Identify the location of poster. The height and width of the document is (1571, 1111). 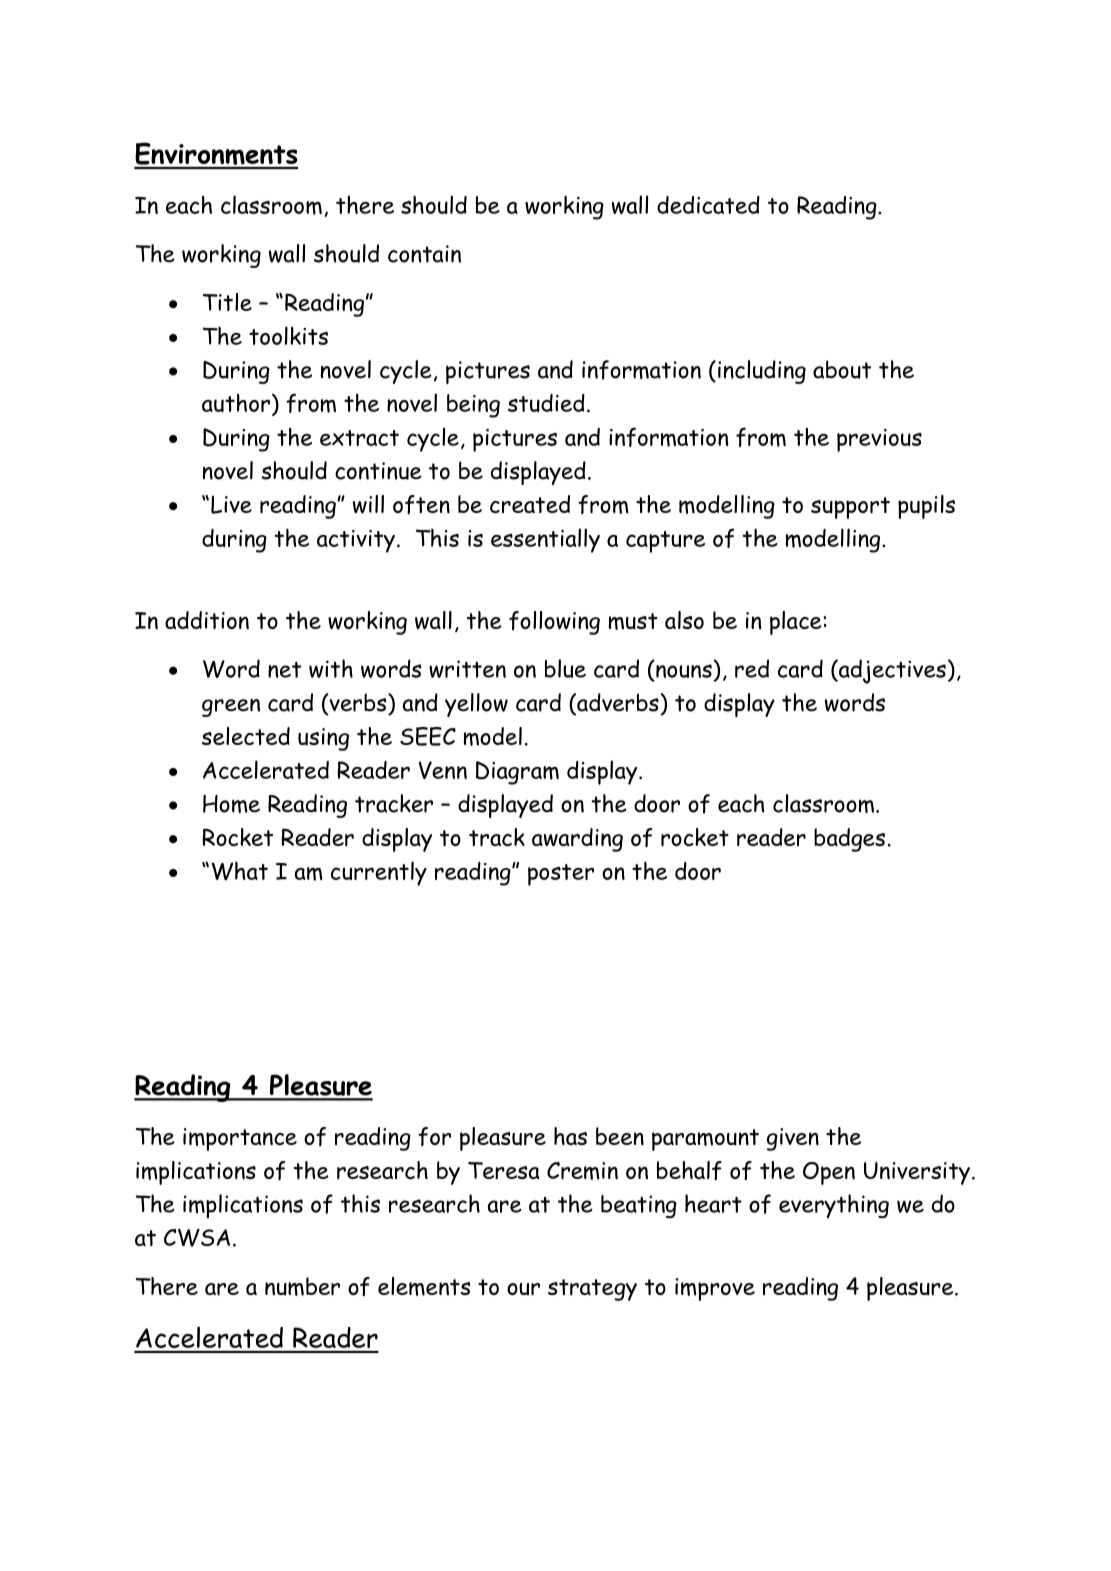
(561, 875).
